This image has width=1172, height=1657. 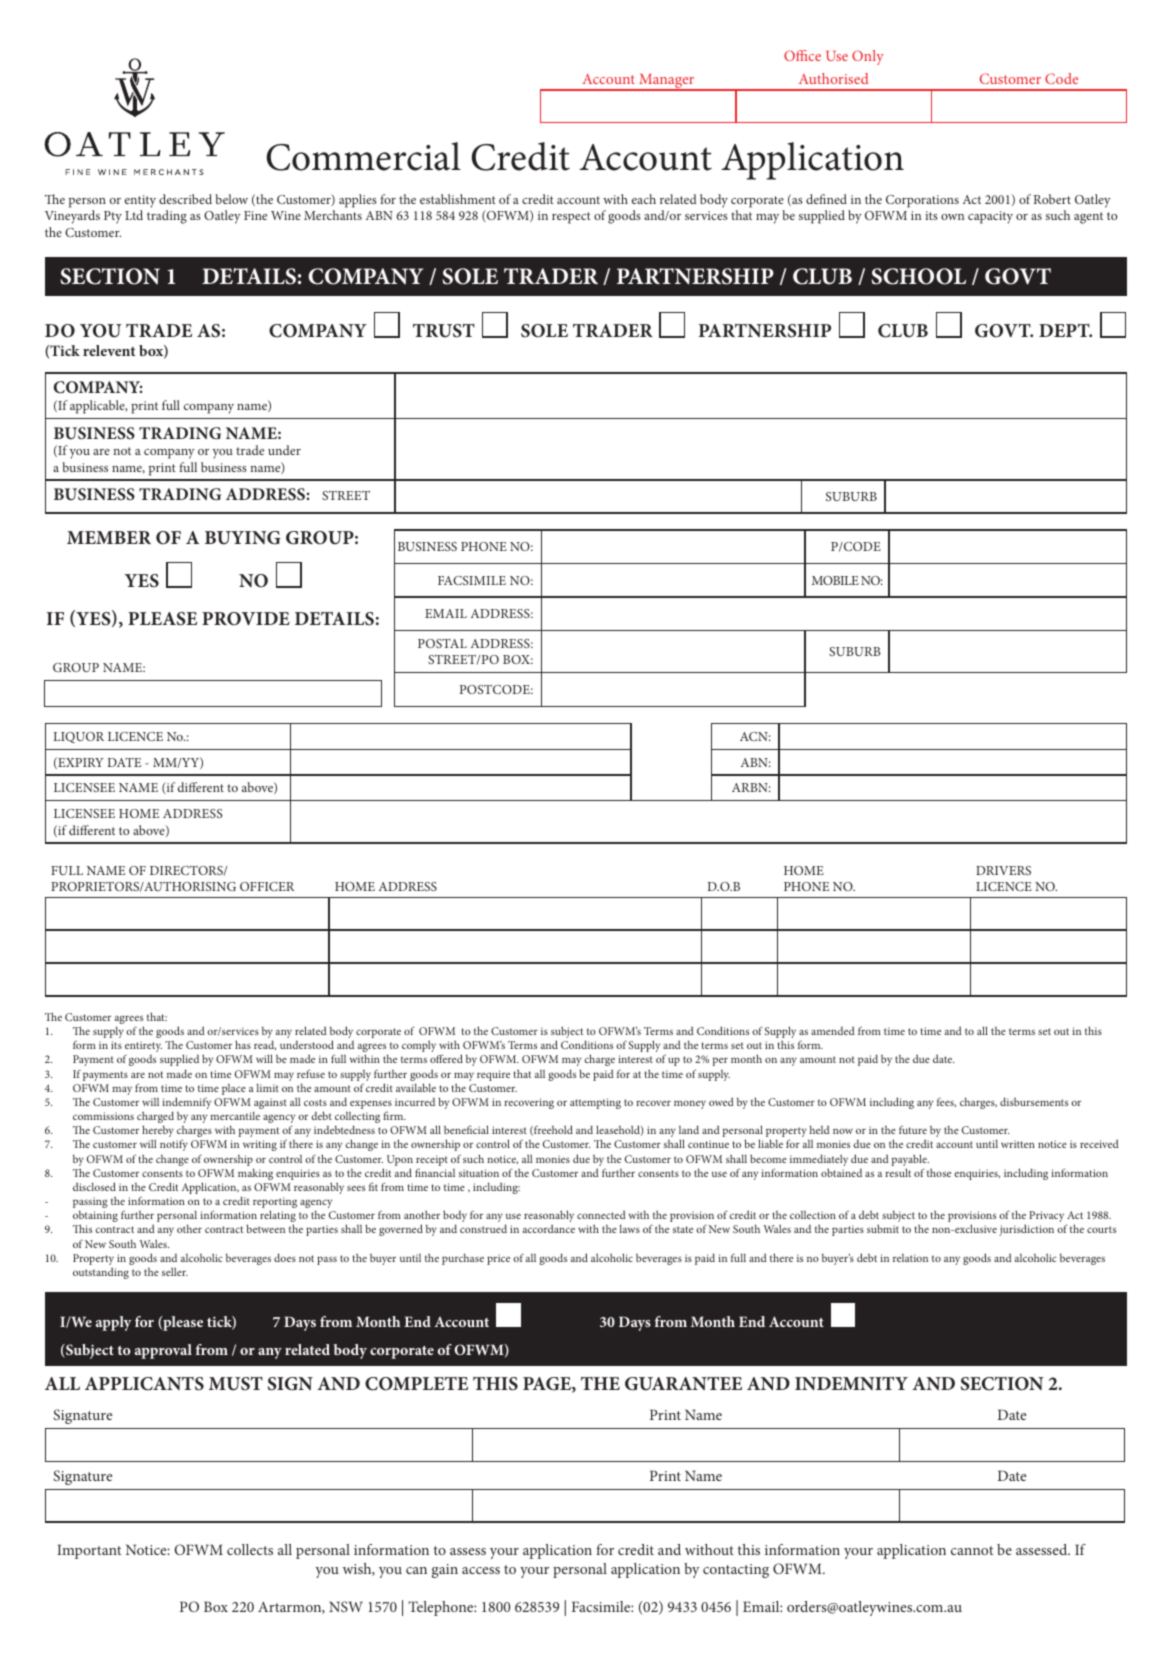 What do you see at coordinates (835, 580) in the image?
I see `MOBILE` at bounding box center [835, 580].
